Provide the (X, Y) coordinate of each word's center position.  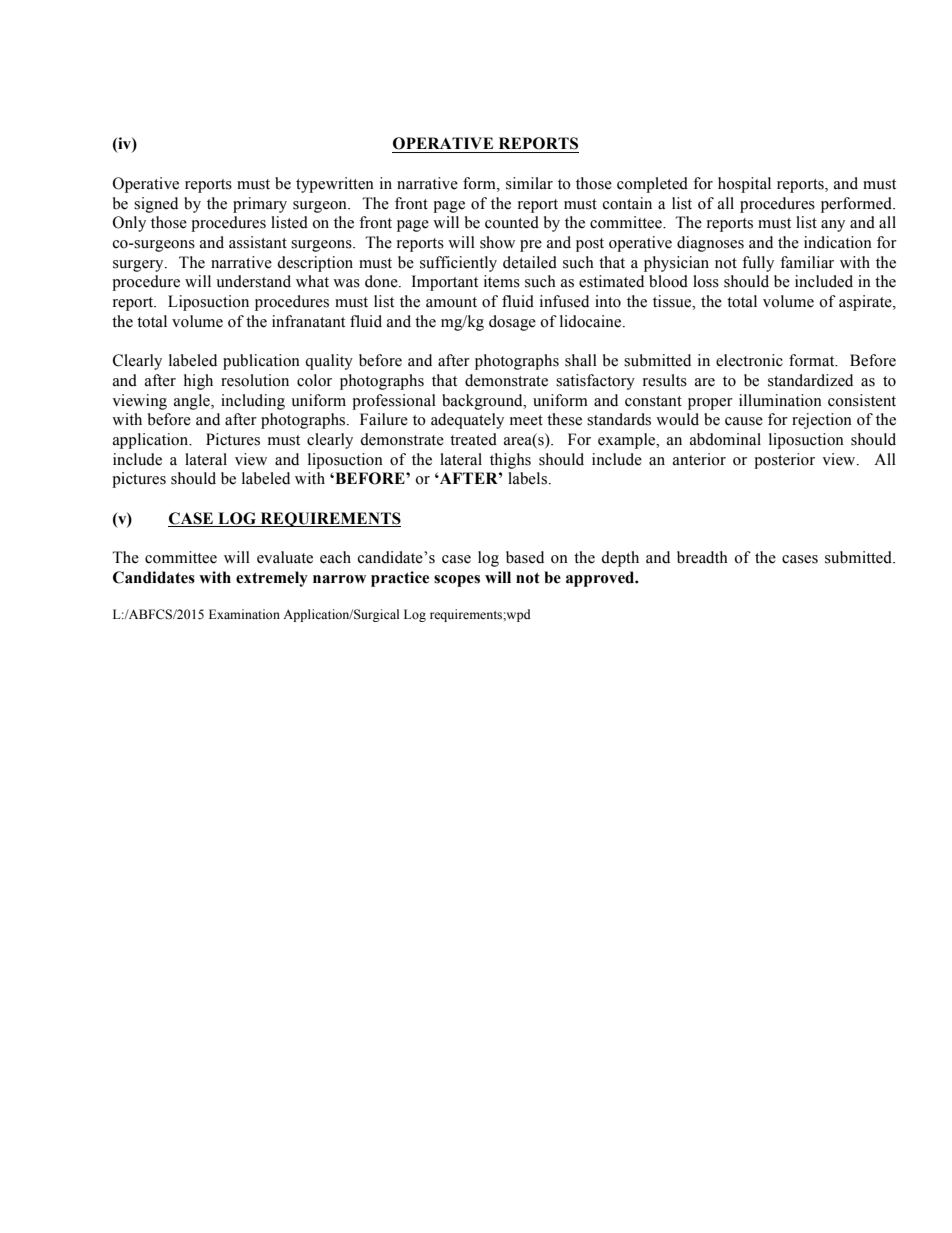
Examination (244, 614)
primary (260, 205)
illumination (780, 400)
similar (529, 183)
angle (193, 402)
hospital (744, 185)
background (483, 402)
